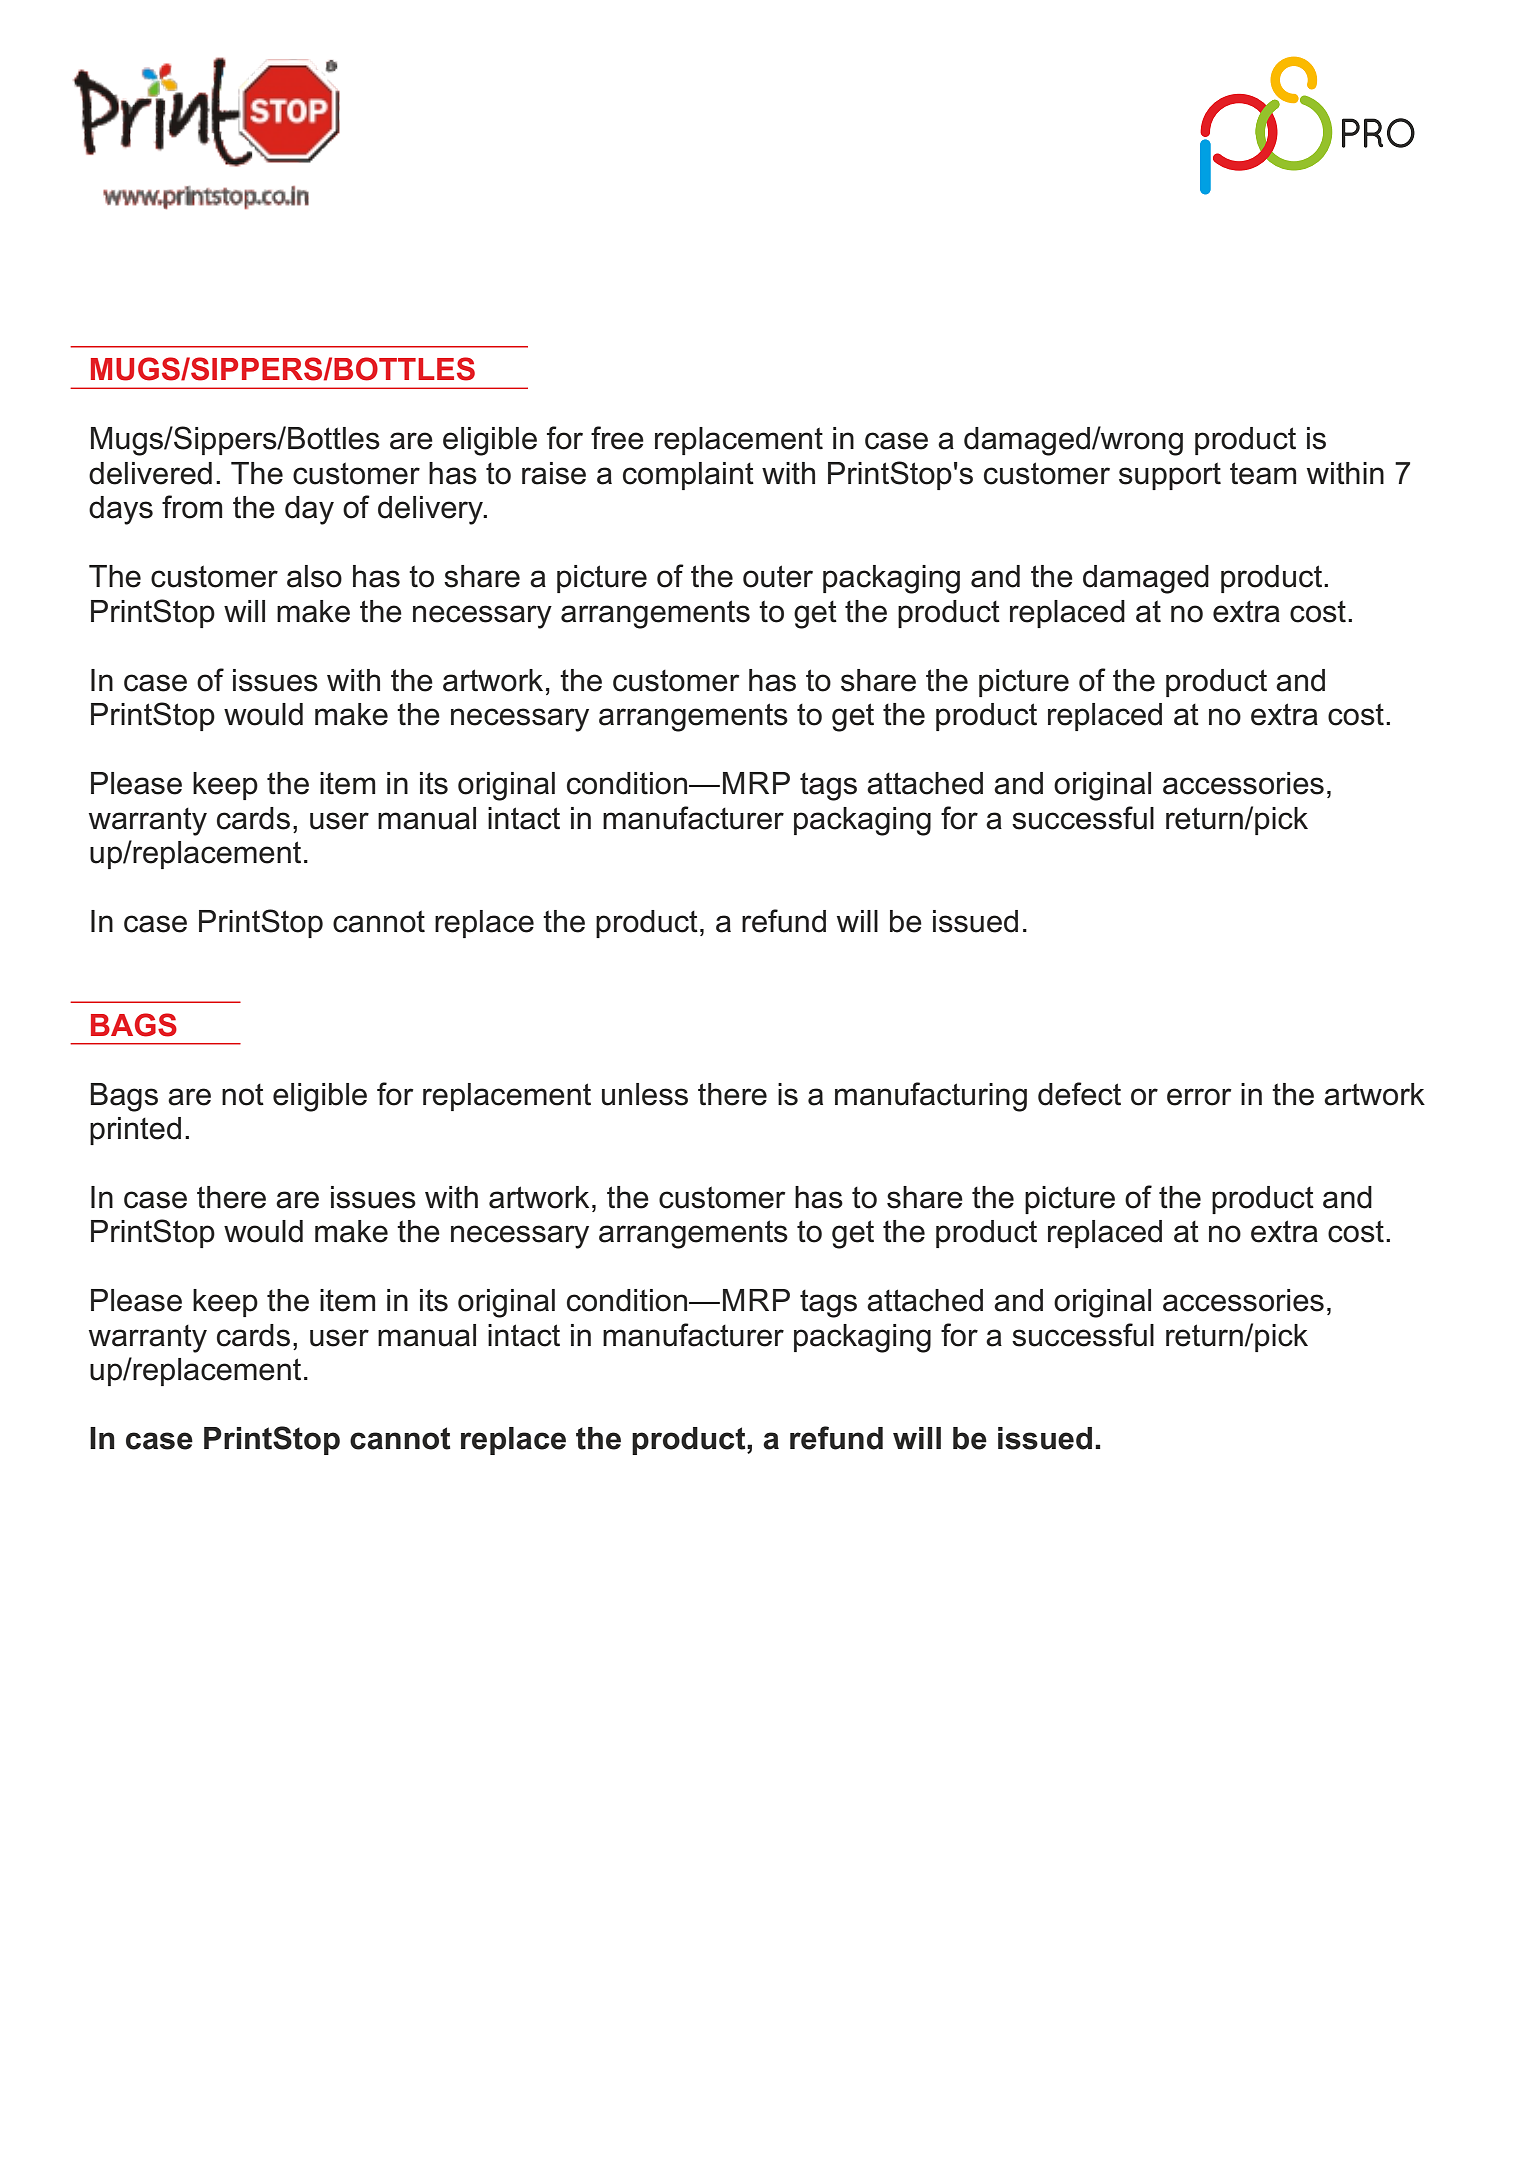 The width and height of the document is (1531, 2166). Describe the element at coordinates (778, 576) in the document. I see `outer` at that location.
